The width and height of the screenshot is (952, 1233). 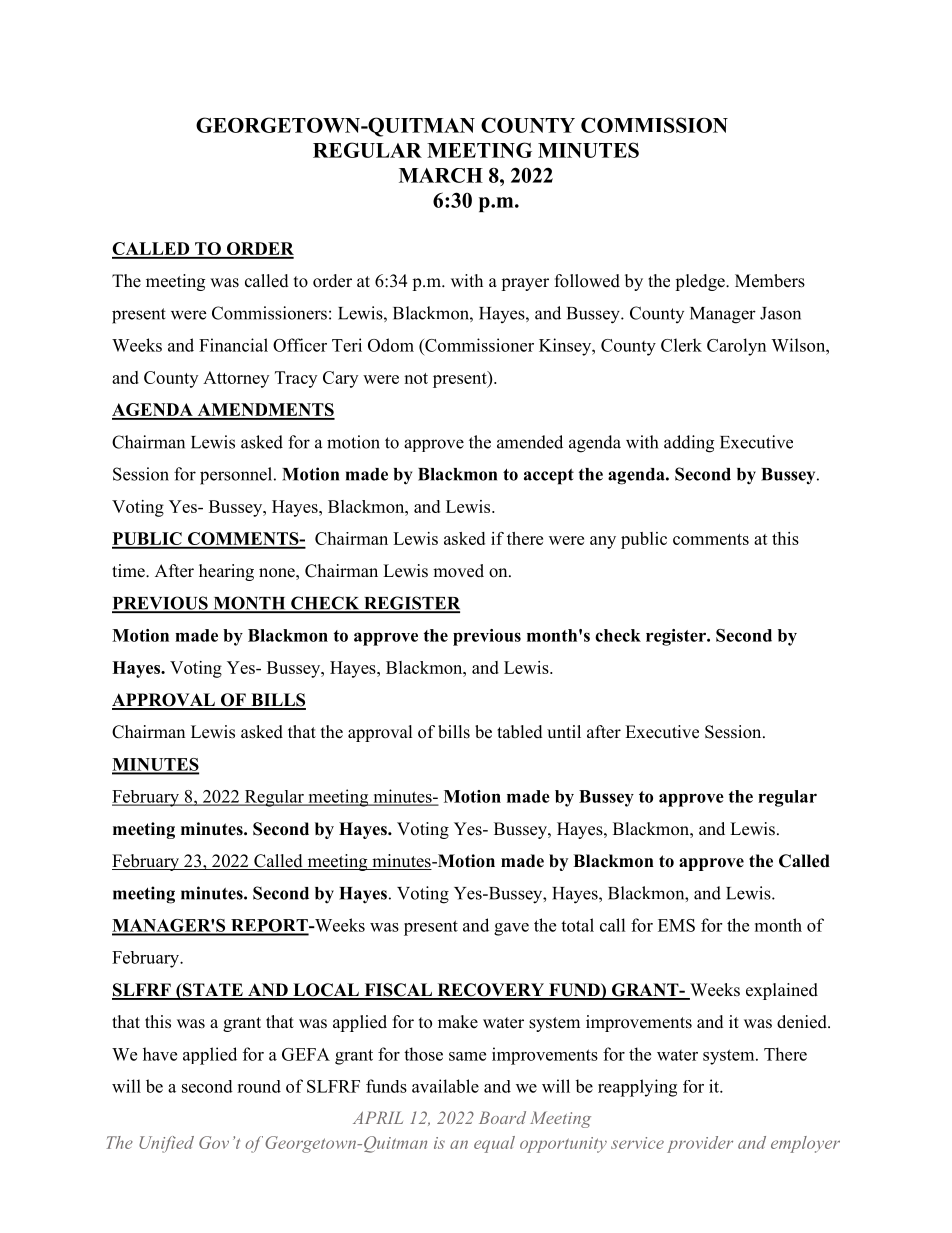 What do you see at coordinates (166, 1144) in the screenshot?
I see `Unified` at bounding box center [166, 1144].
